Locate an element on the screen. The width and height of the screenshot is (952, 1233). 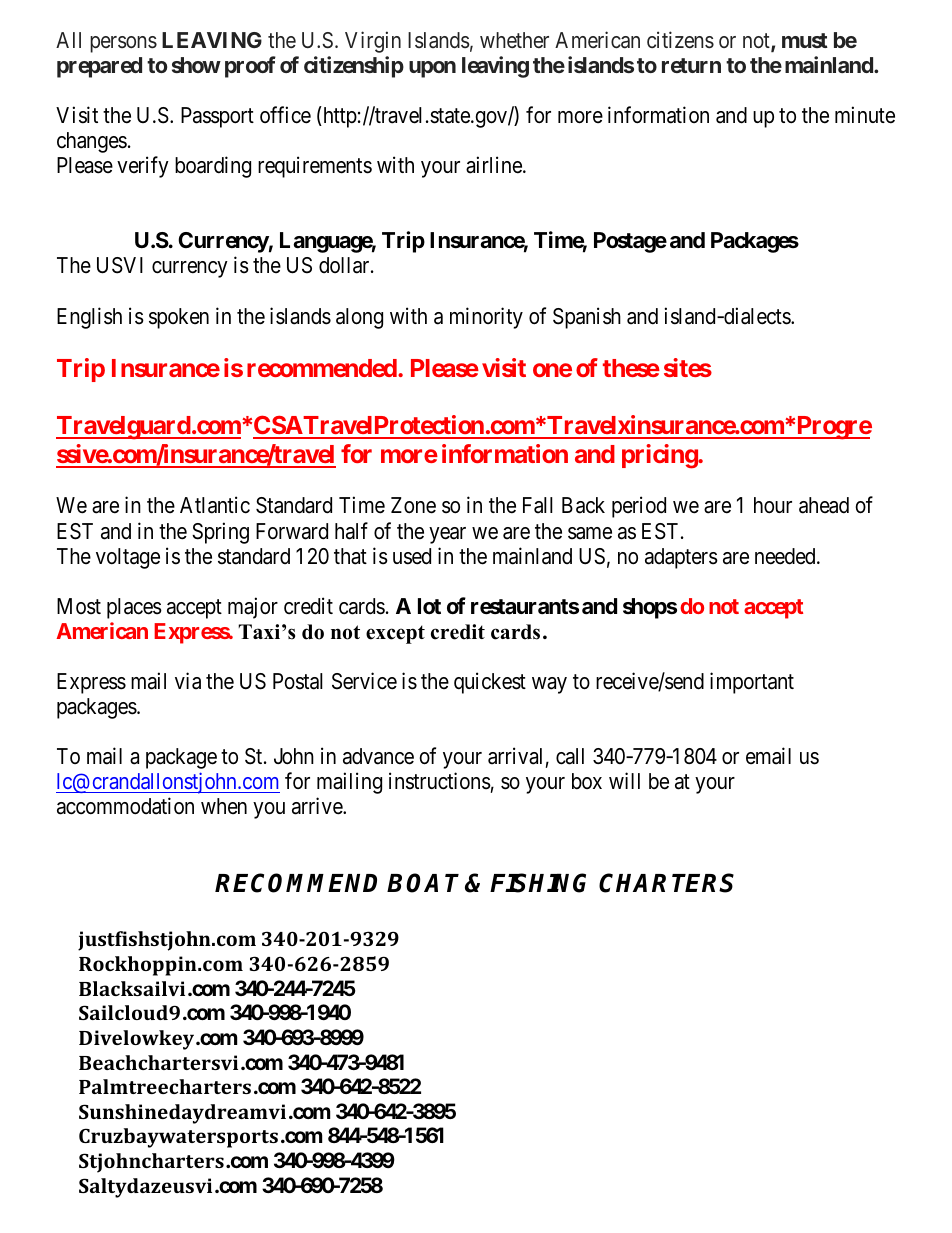
Atlantic is located at coordinates (215, 505).
